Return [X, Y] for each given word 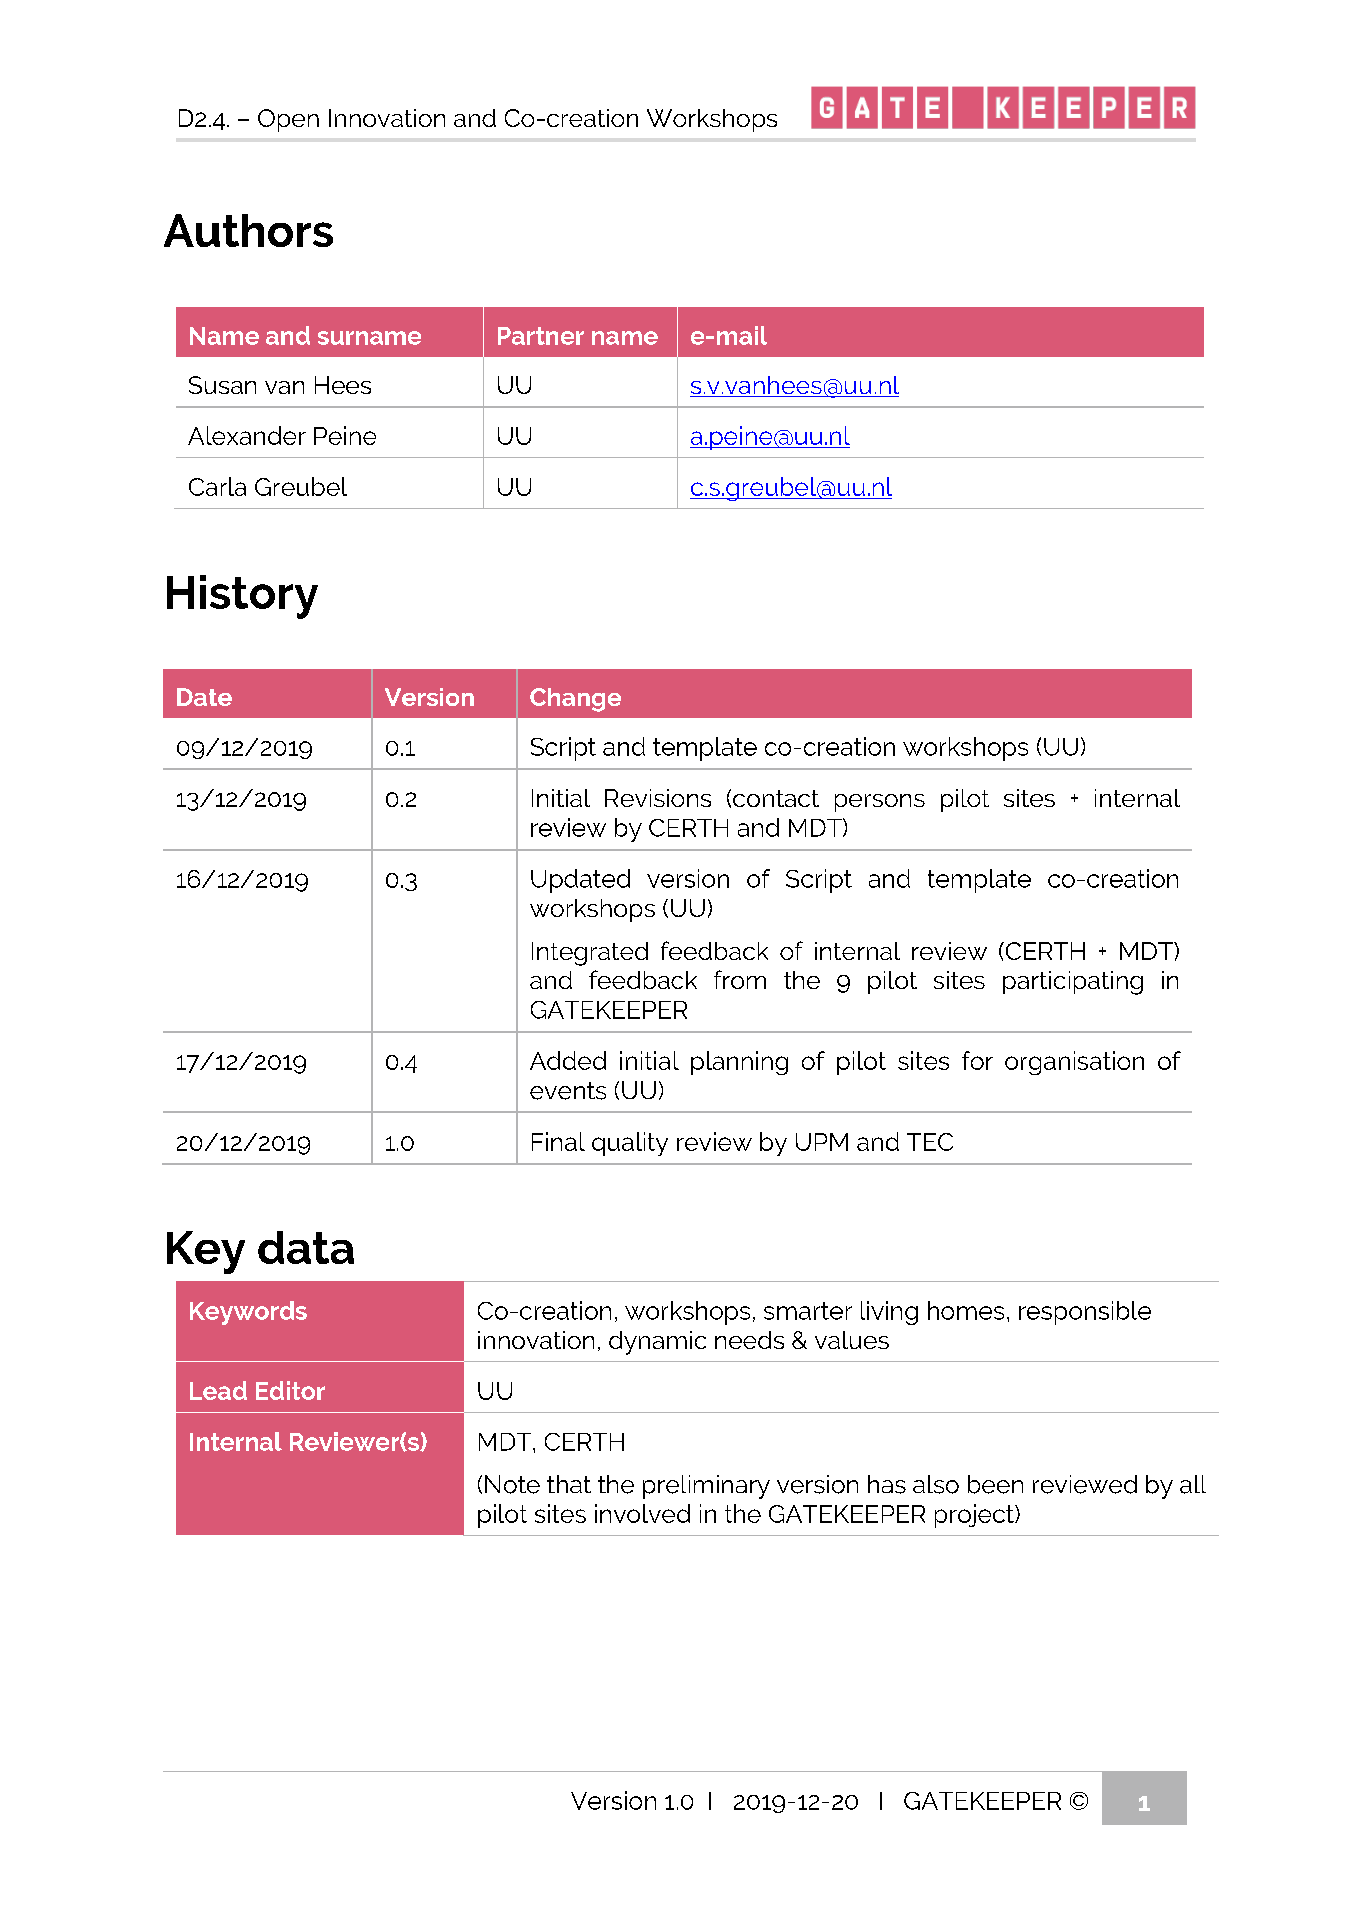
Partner [541, 336]
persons [880, 803]
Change [575, 700]
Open [288, 120]
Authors [248, 230]
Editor [290, 1390]
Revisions [658, 798]
